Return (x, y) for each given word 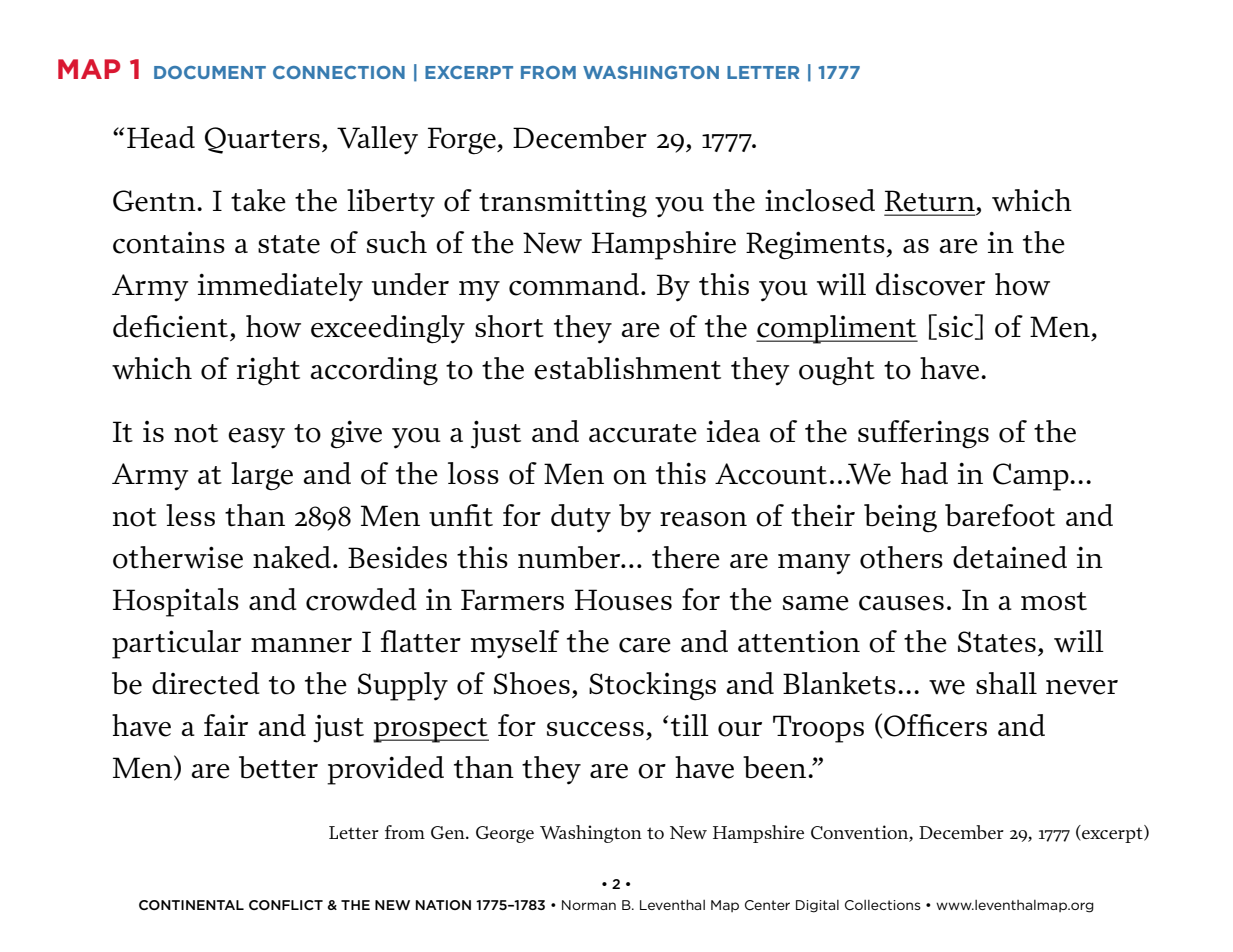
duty (581, 518)
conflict (286, 905)
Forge (463, 141)
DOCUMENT (210, 72)
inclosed (820, 200)
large (262, 476)
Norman (589, 905)
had (924, 473)
